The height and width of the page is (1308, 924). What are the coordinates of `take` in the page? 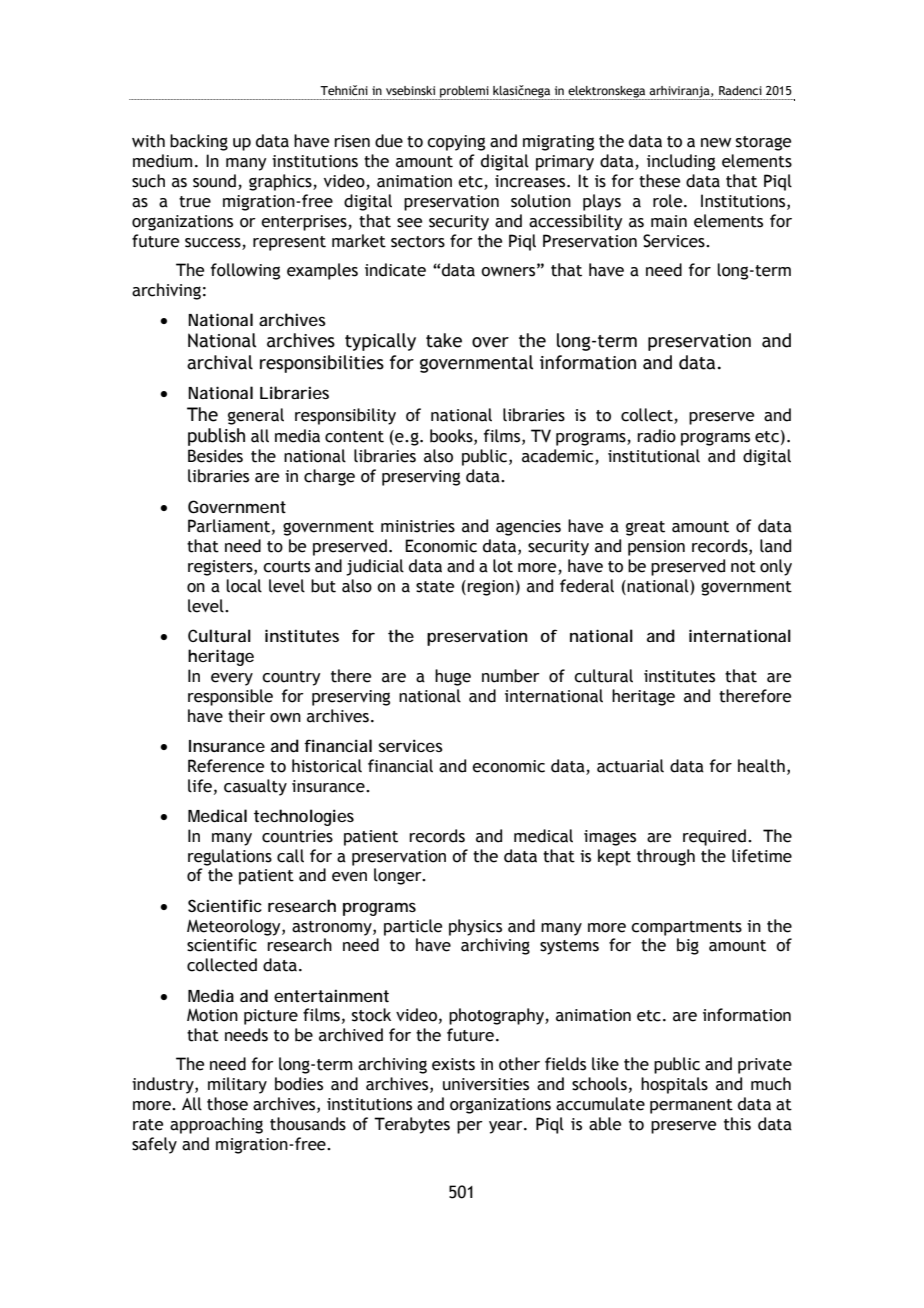 It's located at (444, 340).
